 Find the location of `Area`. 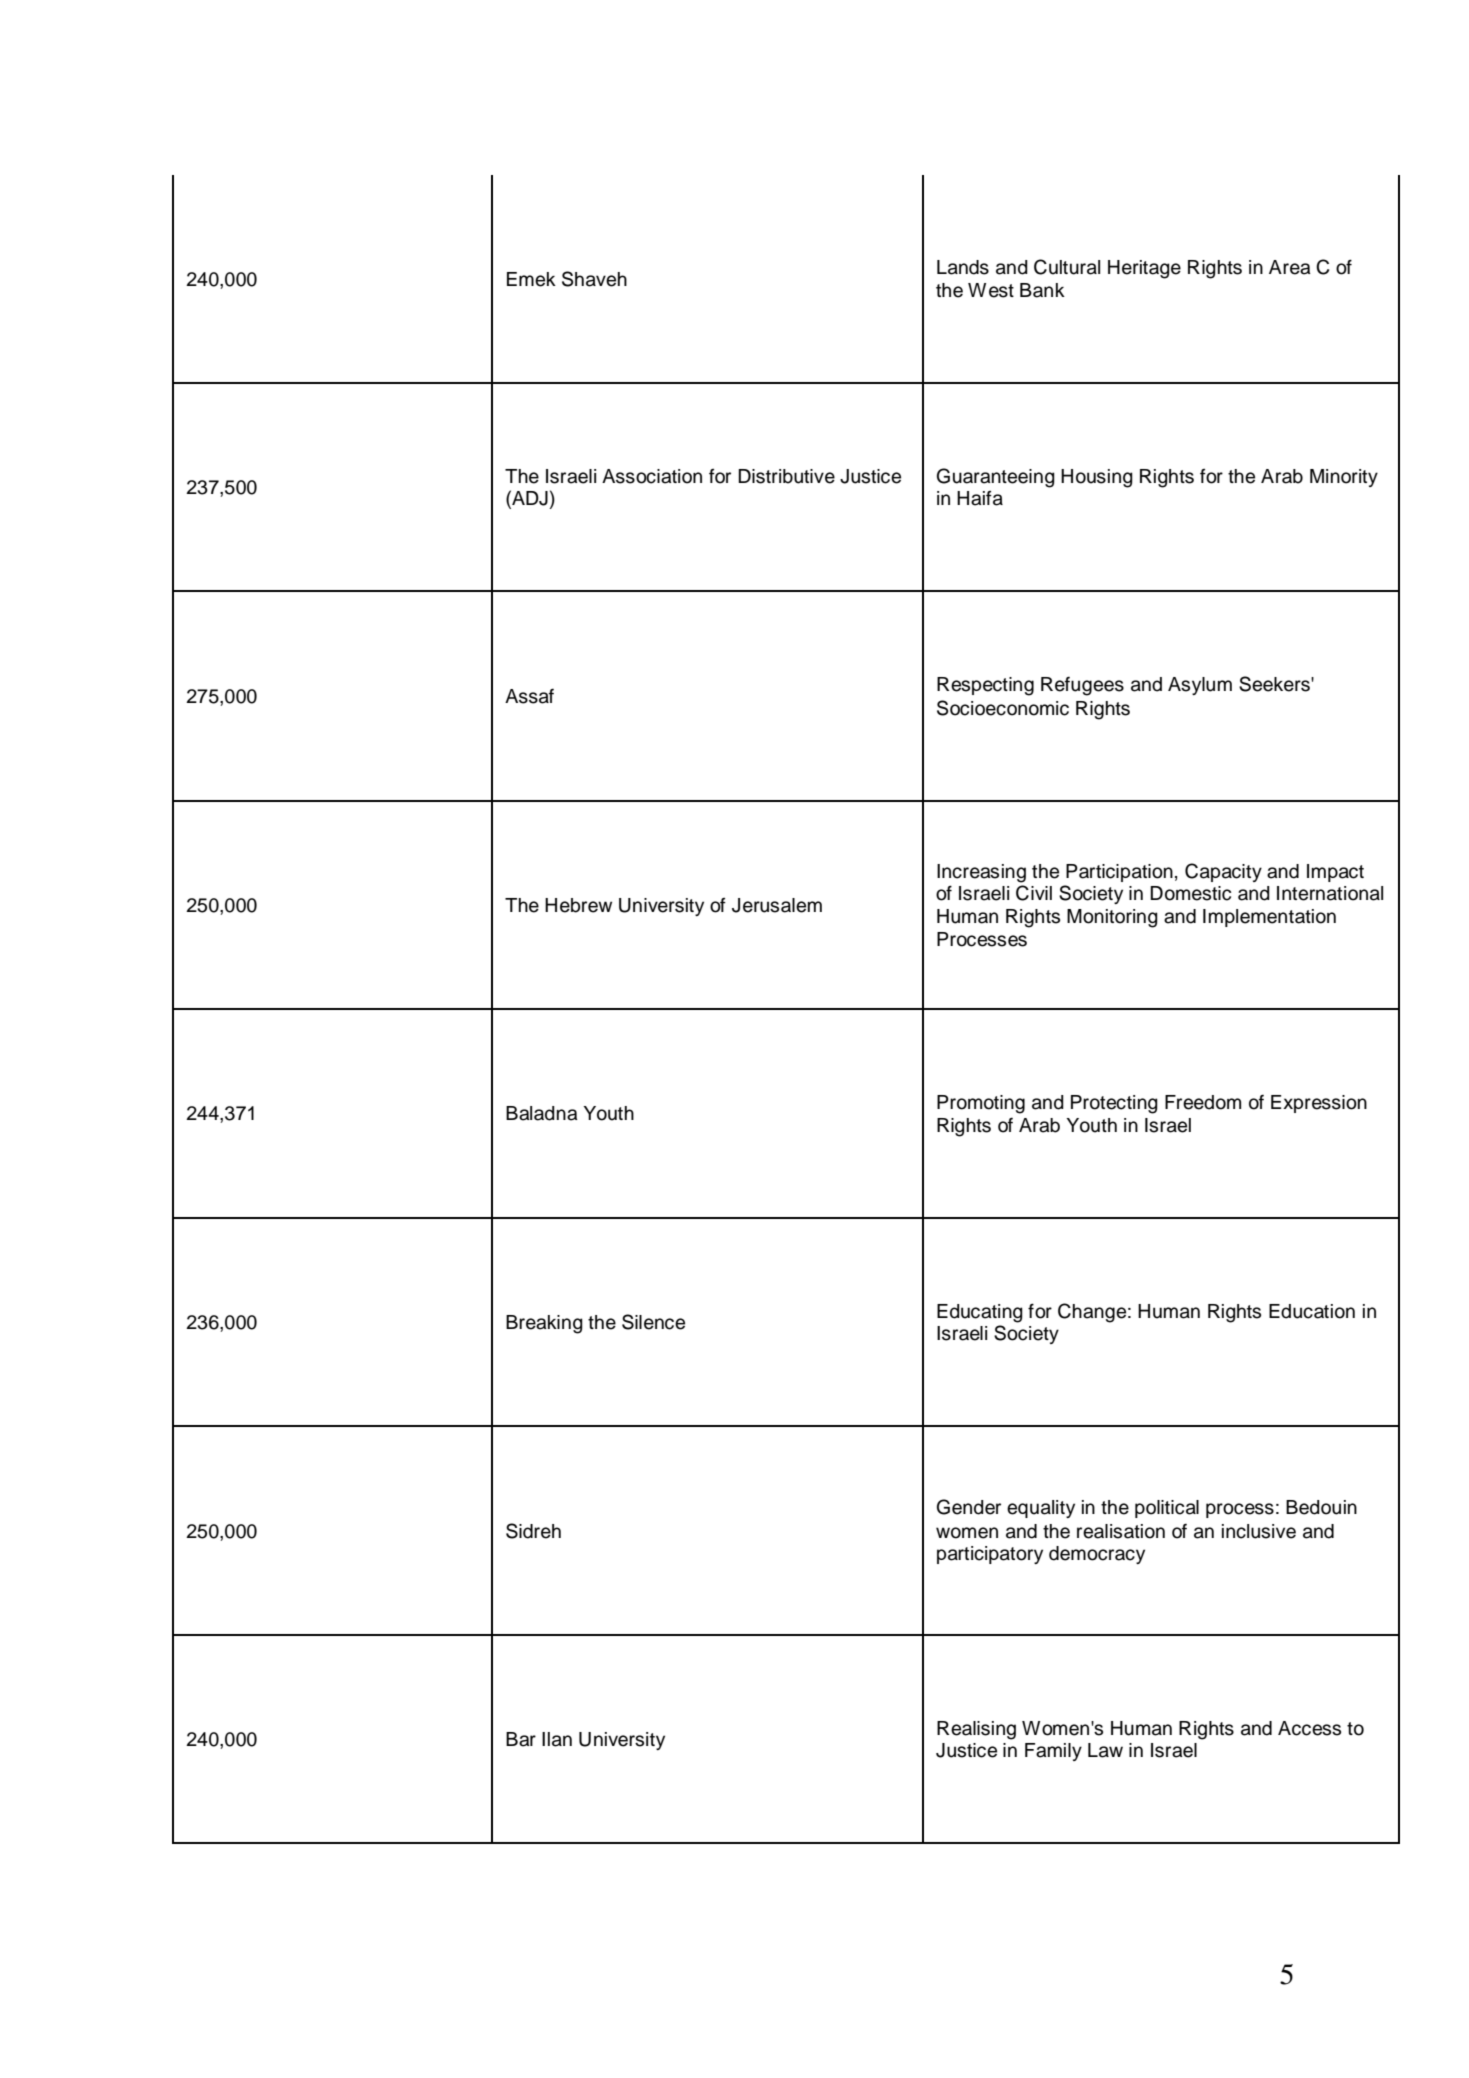

Area is located at coordinates (1290, 267).
